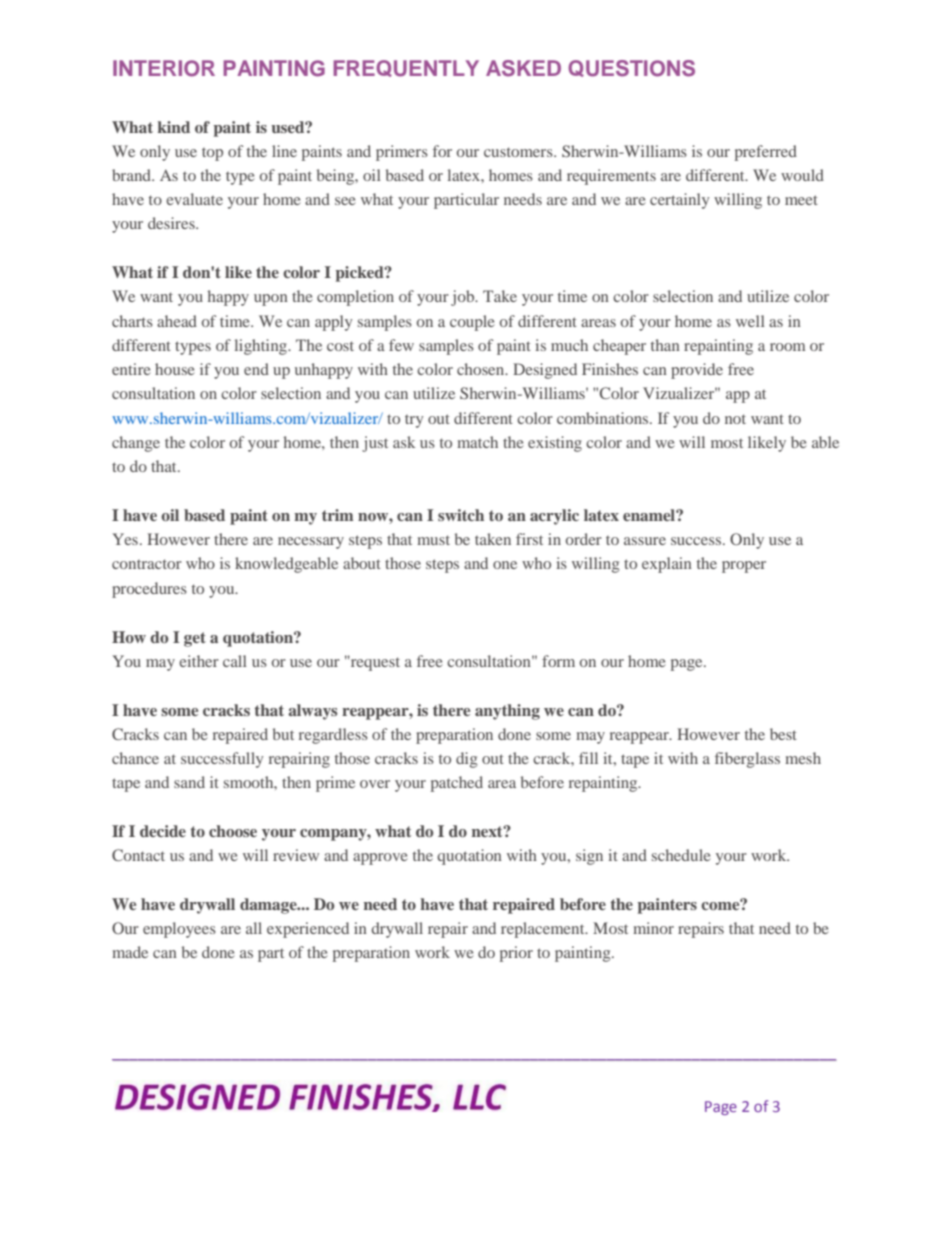 The image size is (952, 1233). I want to click on employees, so click(179, 930).
